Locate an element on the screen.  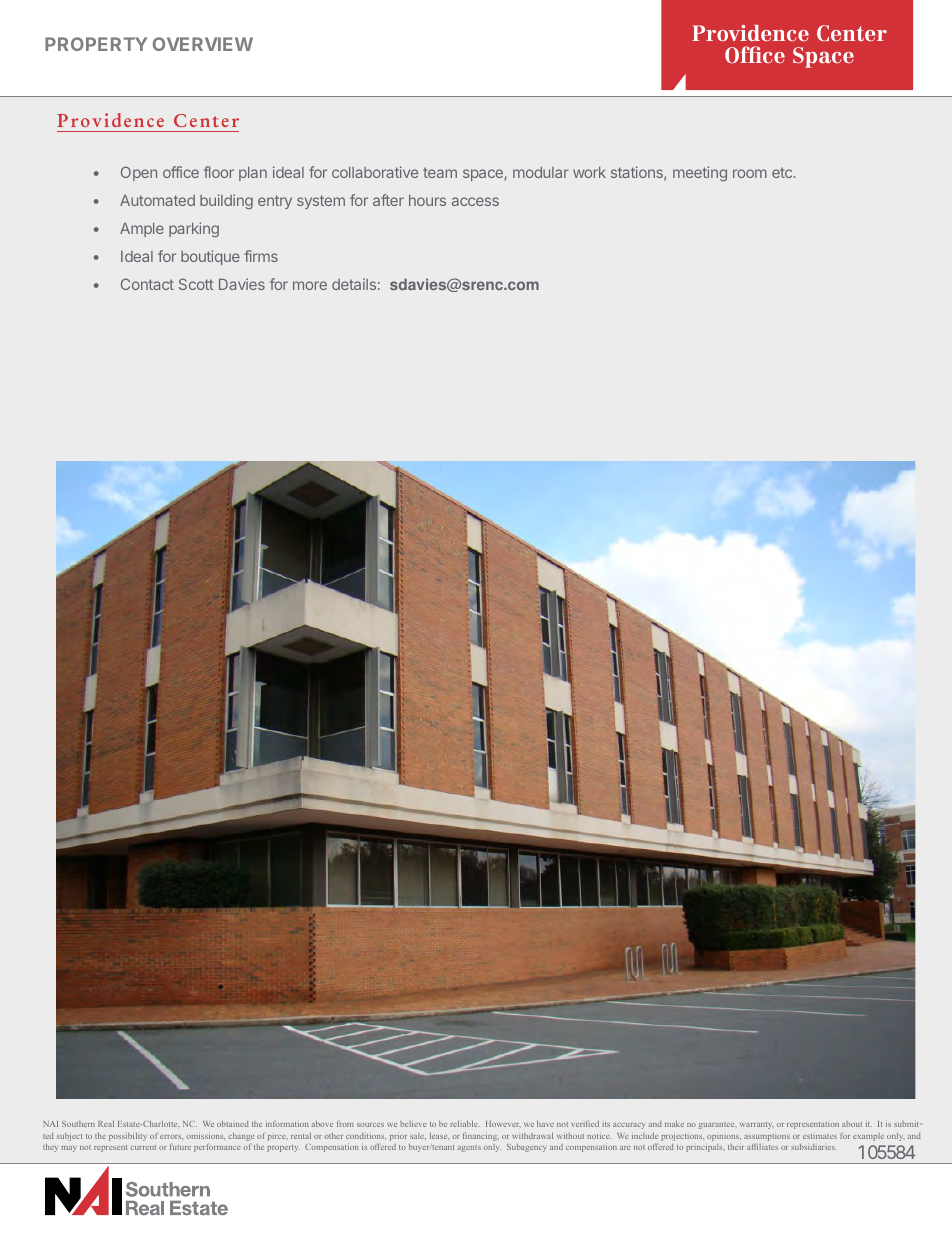
team is located at coordinates (440, 172).
